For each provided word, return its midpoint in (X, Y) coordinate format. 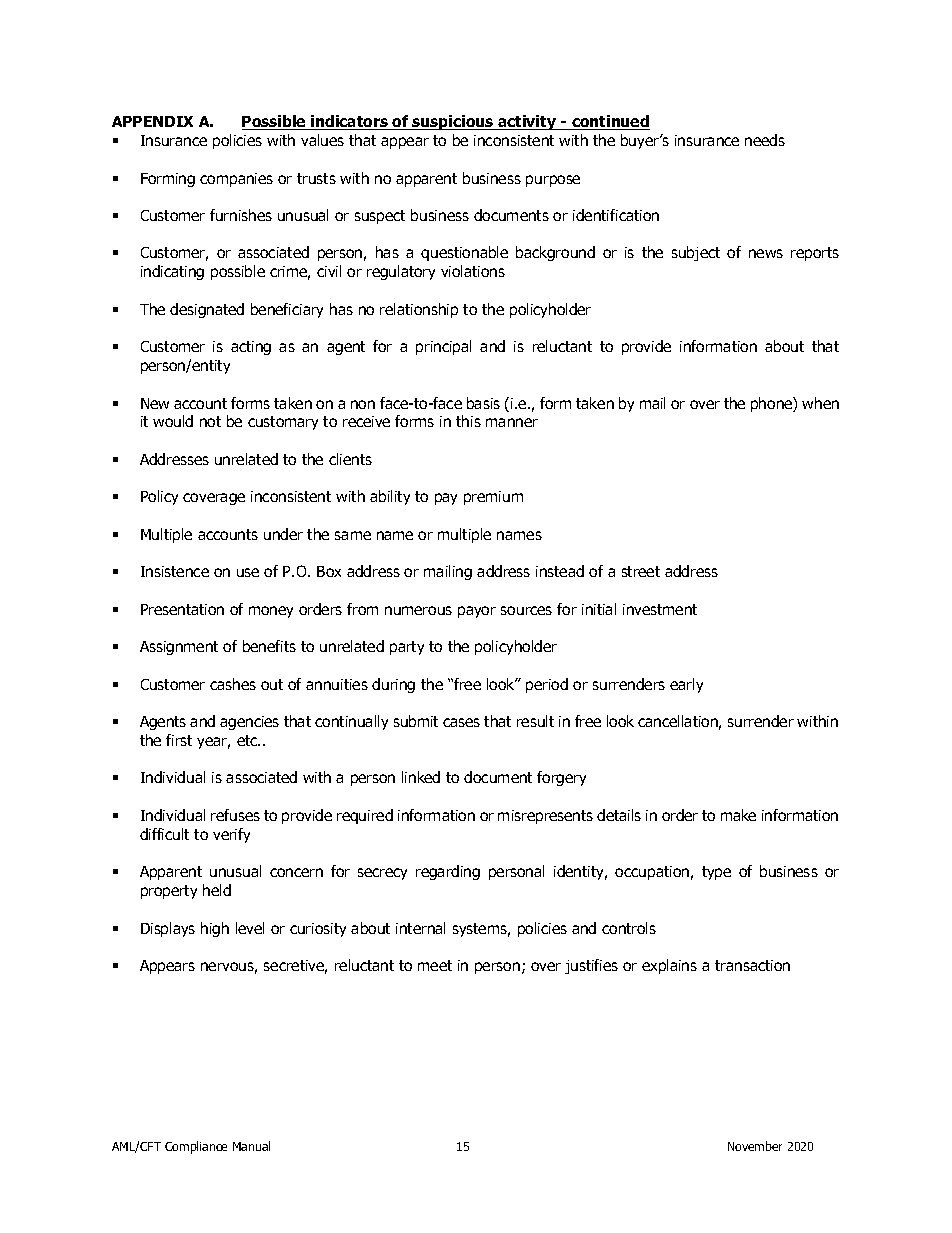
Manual (251, 1146)
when (820, 403)
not (210, 421)
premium (493, 498)
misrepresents (545, 817)
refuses (235, 815)
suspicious (453, 122)
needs (765, 140)
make (738, 815)
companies (236, 180)
